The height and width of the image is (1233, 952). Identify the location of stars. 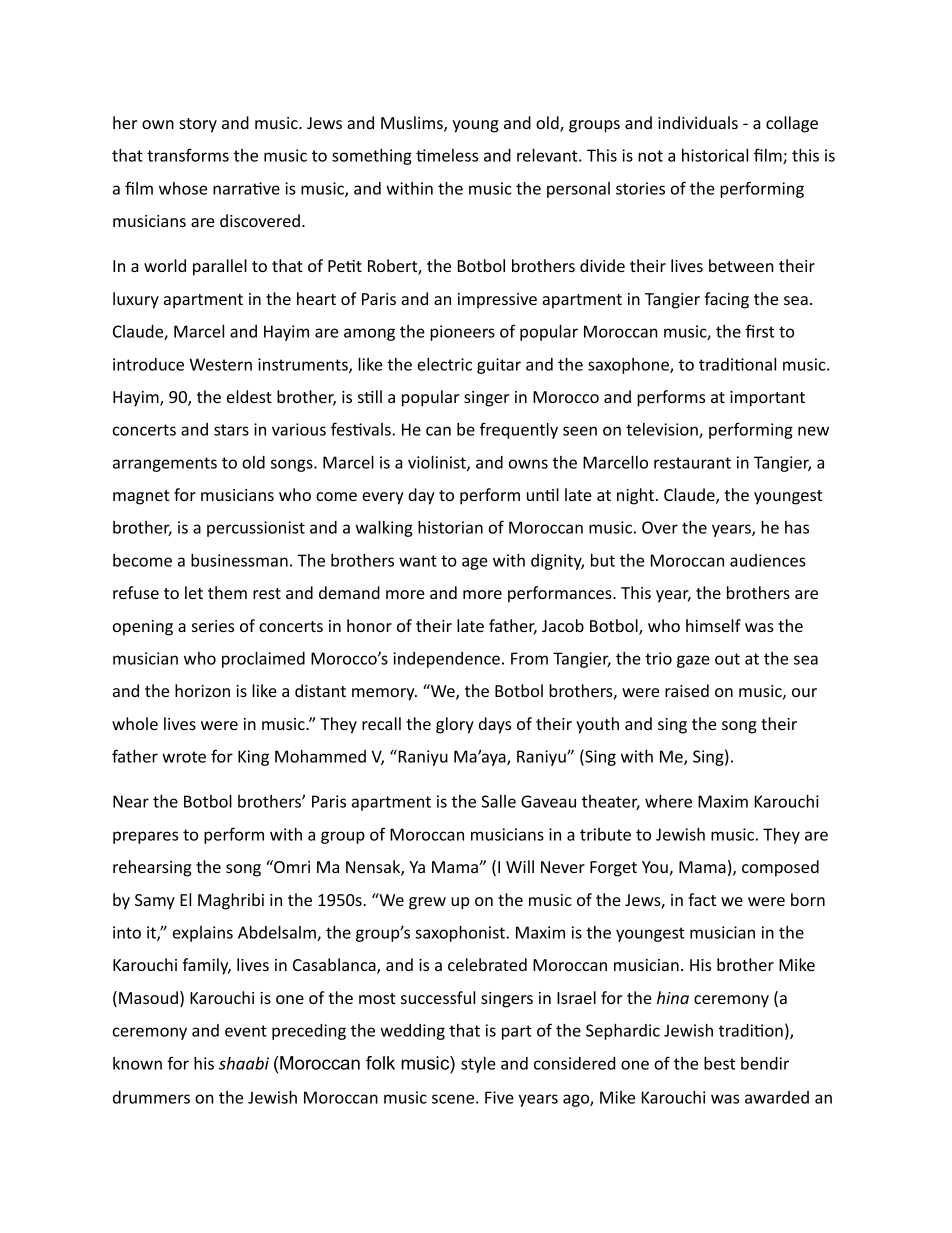
(231, 430).
